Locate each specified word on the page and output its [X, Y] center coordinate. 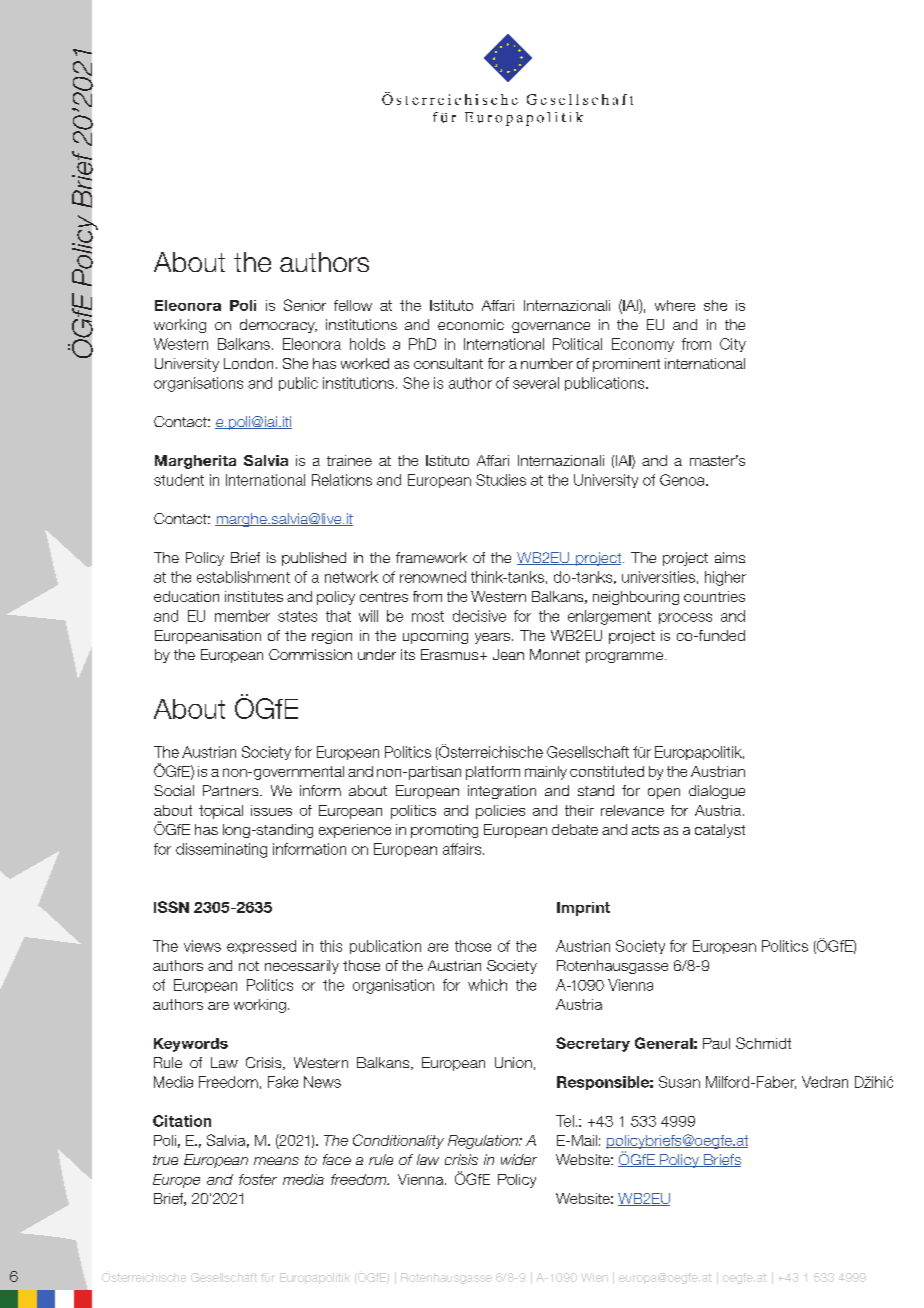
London [248, 363]
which [487, 985]
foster [258, 1179]
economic [471, 324]
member [242, 616]
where [675, 305]
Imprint [583, 909]
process [685, 618]
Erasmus [451, 654]
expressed [261, 947]
